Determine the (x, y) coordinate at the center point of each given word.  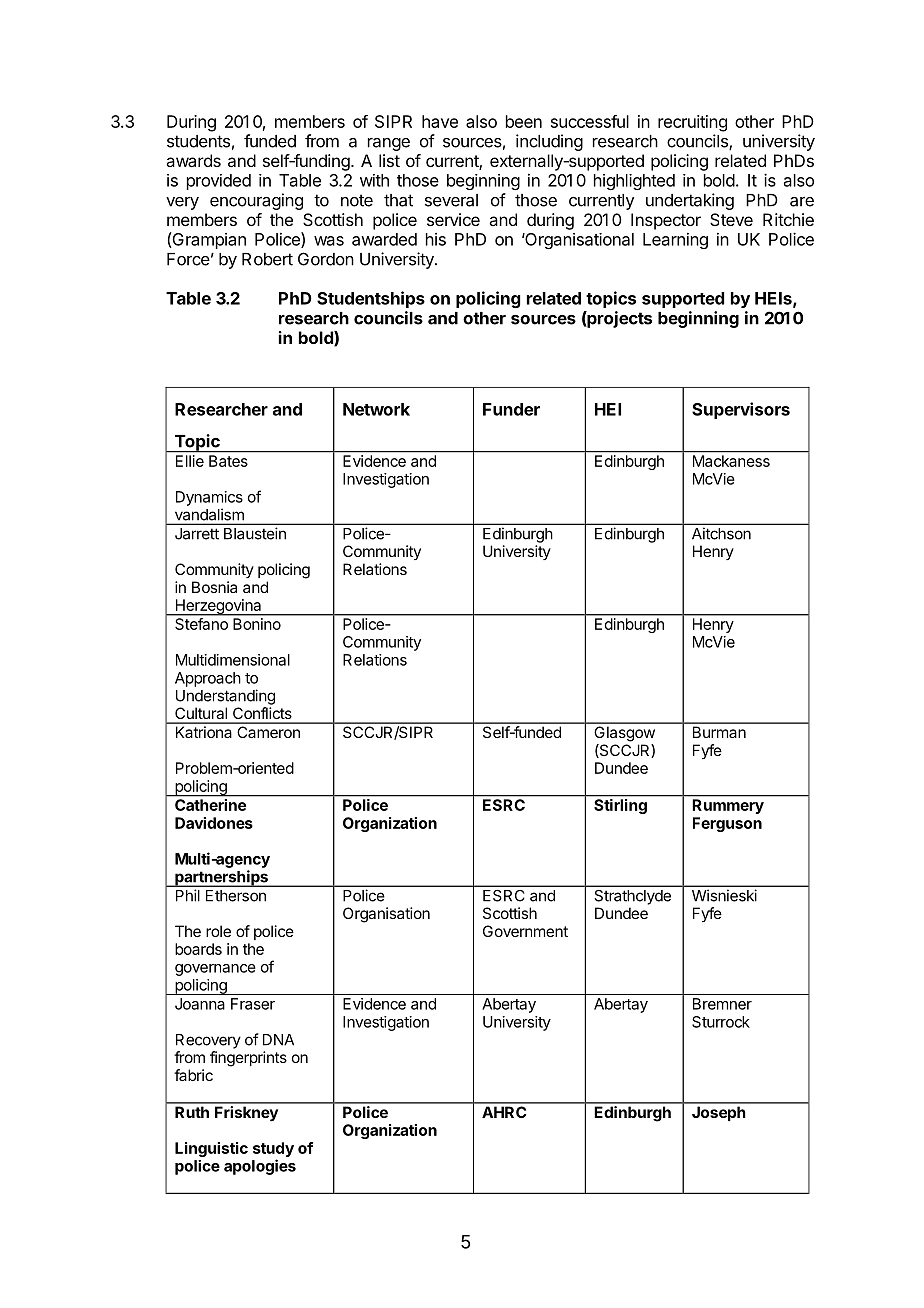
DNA (278, 1040)
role (218, 931)
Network (376, 409)
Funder (511, 409)
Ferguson (727, 824)
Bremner (722, 1004)
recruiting (692, 123)
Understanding (225, 697)
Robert (267, 259)
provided (219, 182)
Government (525, 931)
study (273, 1149)
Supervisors (741, 410)
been (524, 121)
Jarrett (197, 534)
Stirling (620, 806)
